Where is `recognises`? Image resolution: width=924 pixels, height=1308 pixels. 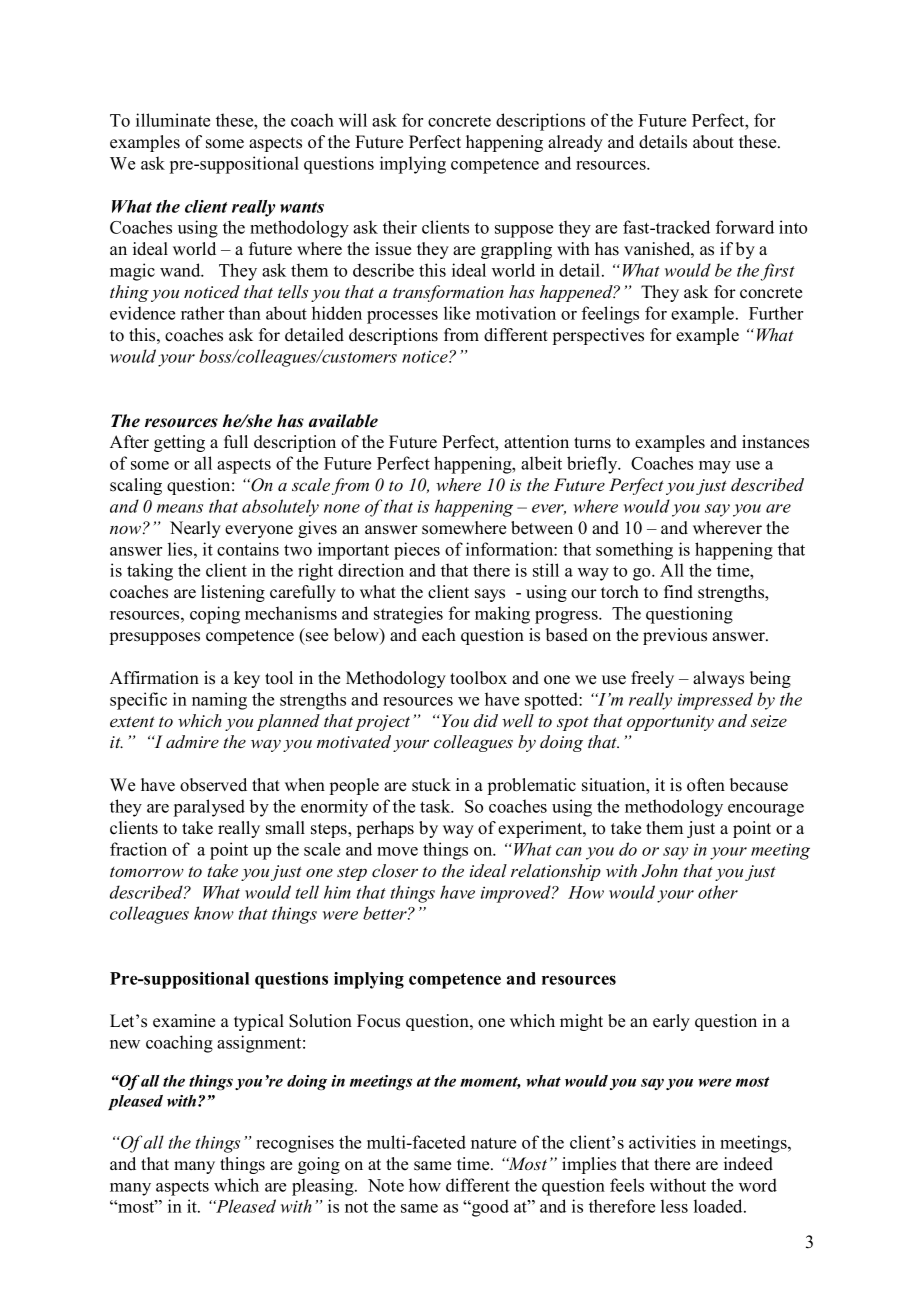
recognises is located at coordinates (295, 1144).
